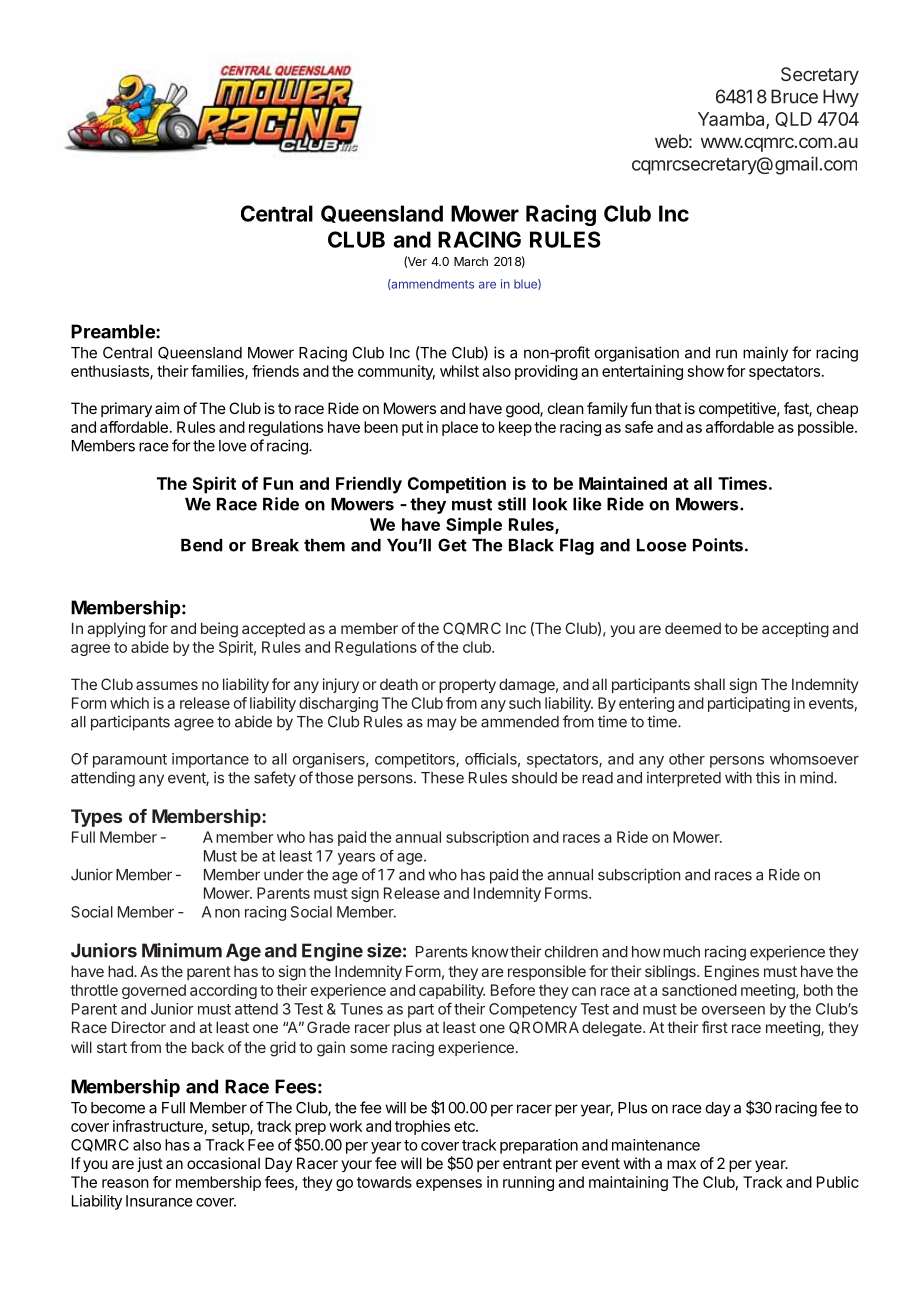  Describe the element at coordinates (793, 119) in the screenshot. I see `QLD` at that location.
